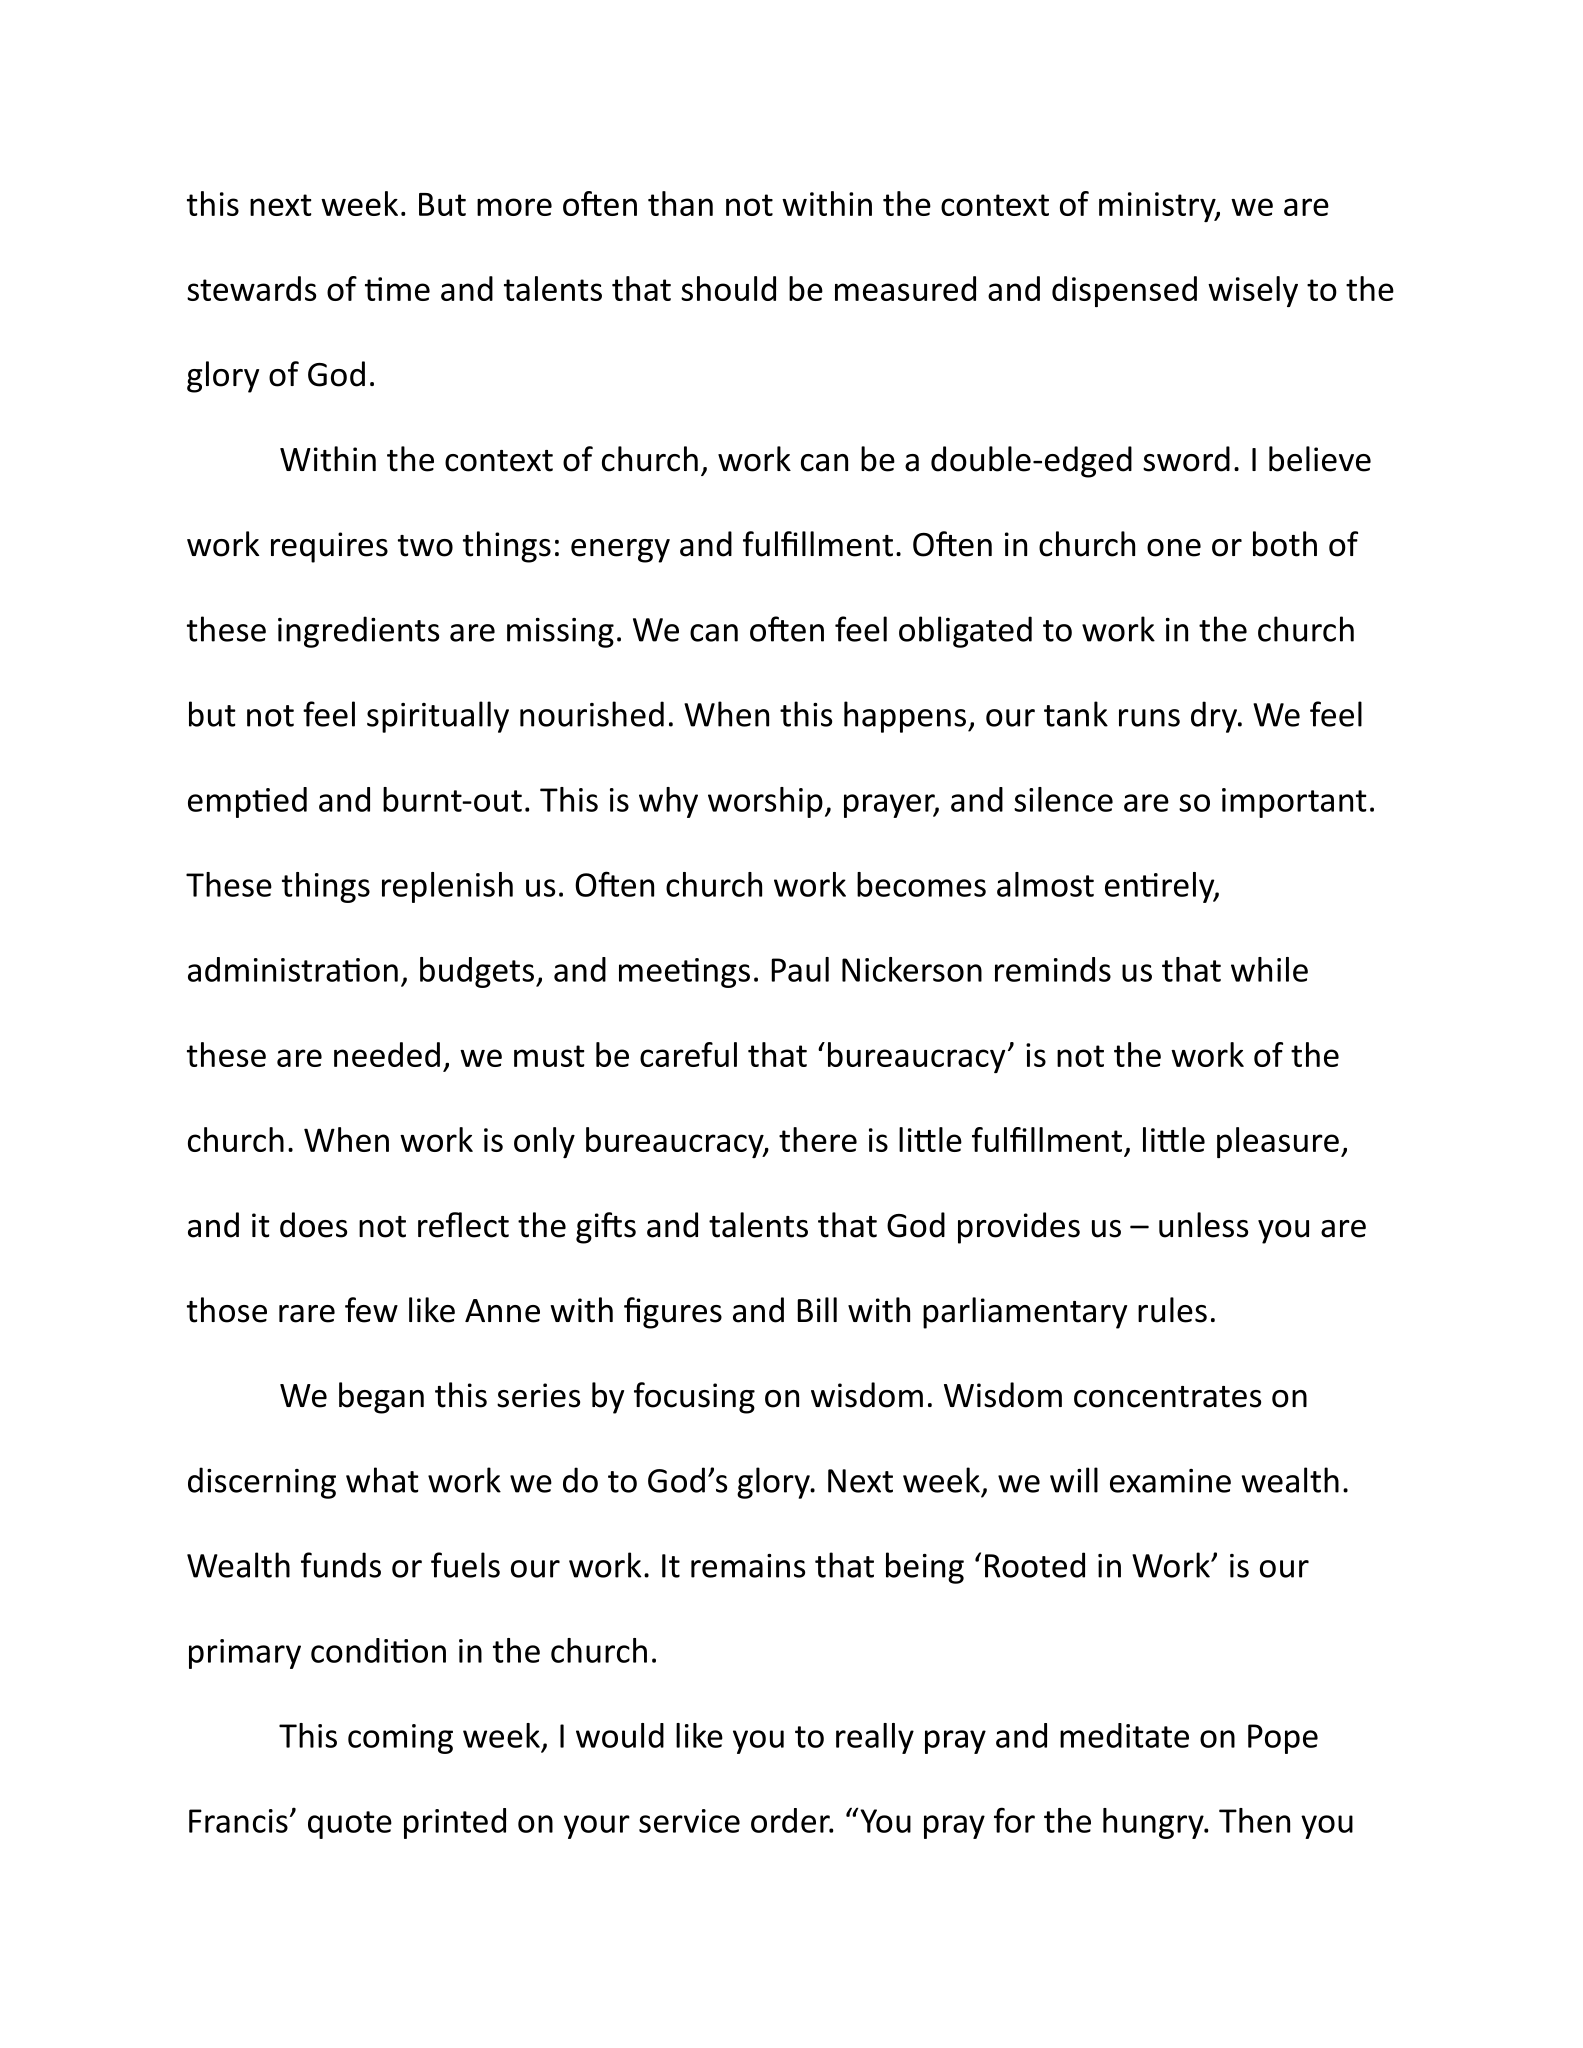 The image size is (1583, 2048). What do you see at coordinates (251, 288) in the document?
I see `stewards` at bounding box center [251, 288].
